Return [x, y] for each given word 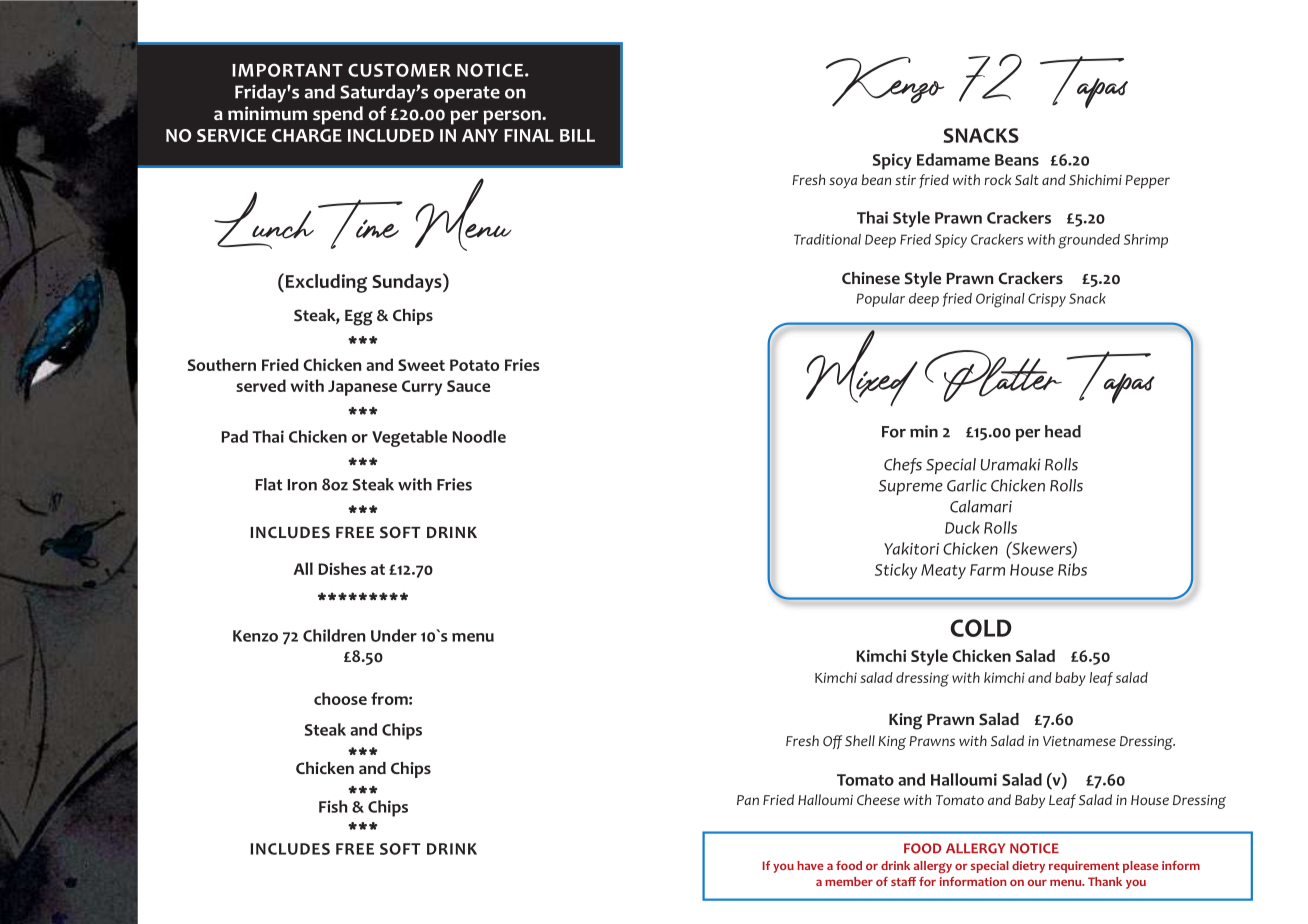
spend [338, 115]
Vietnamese [1079, 741]
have [810, 865]
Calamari [981, 506]
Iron [302, 485]
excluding [326, 283]
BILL [577, 135]
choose [340, 698]
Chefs [903, 466]
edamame [953, 159]
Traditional [827, 239]
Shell [860, 740]
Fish [333, 806]
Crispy [1047, 300]
